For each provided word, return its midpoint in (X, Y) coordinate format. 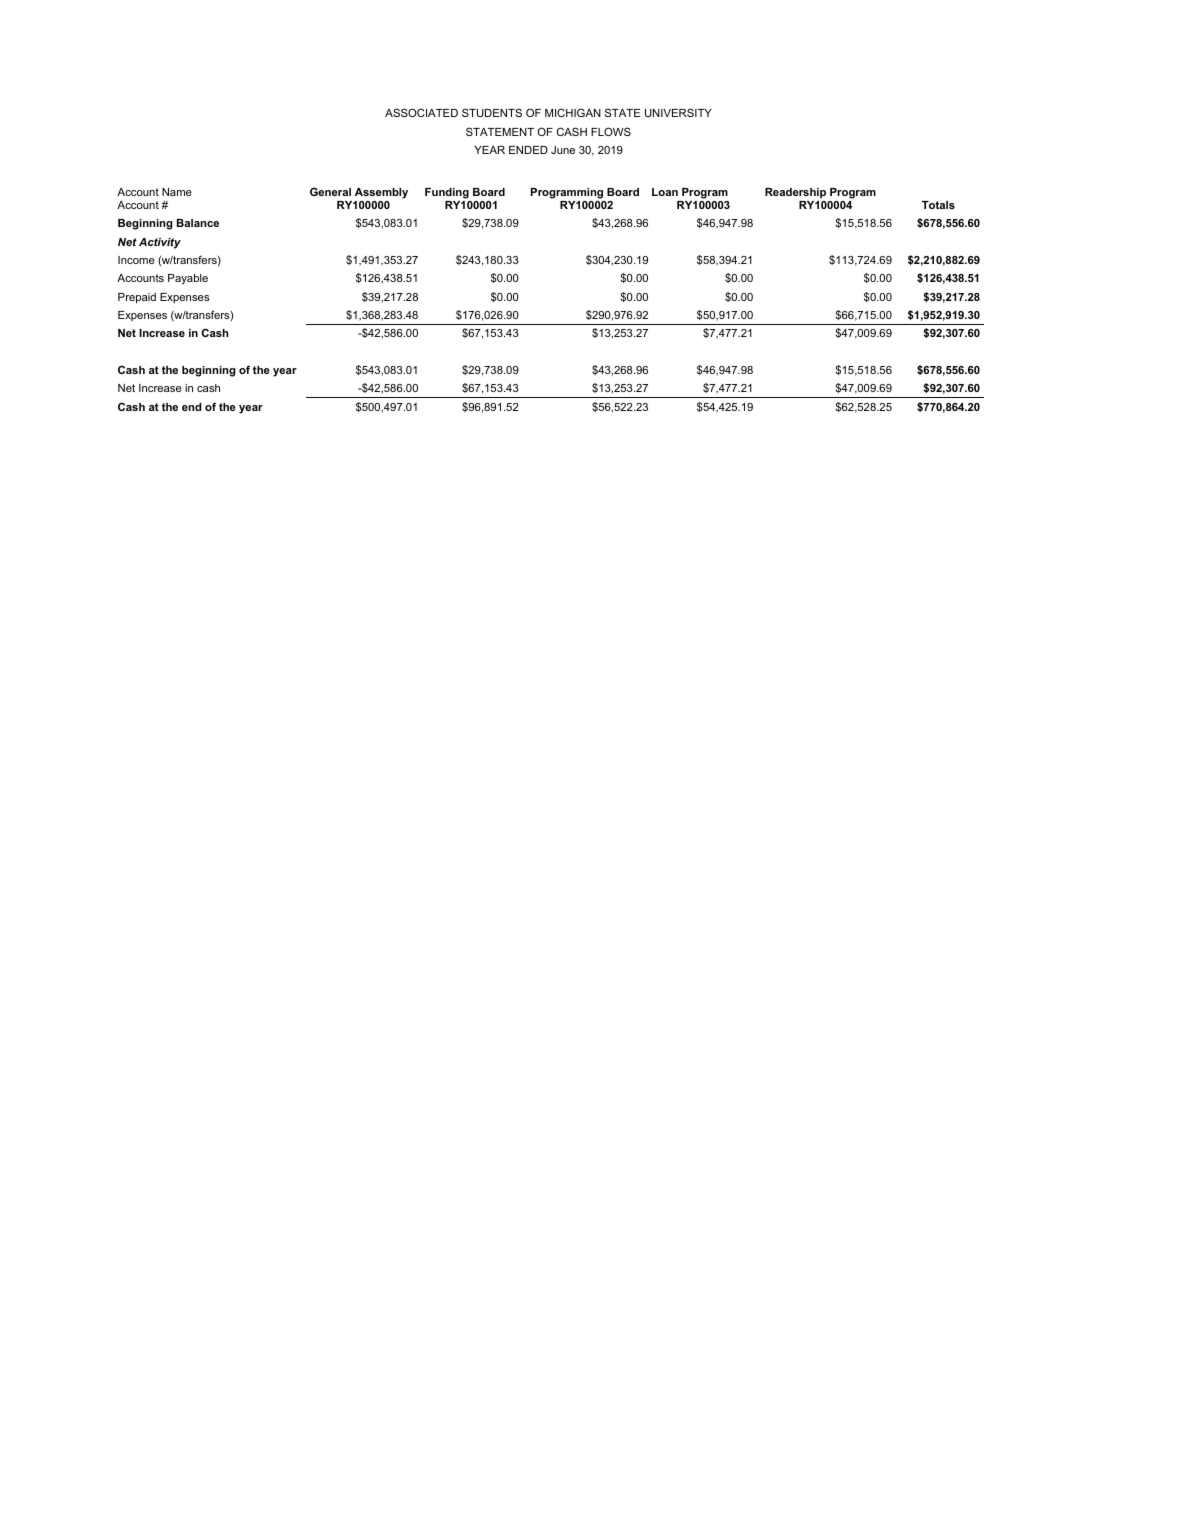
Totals (938, 205)
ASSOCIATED (421, 112)
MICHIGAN (573, 112)
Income (136, 260)
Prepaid (137, 298)
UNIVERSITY (678, 112)
